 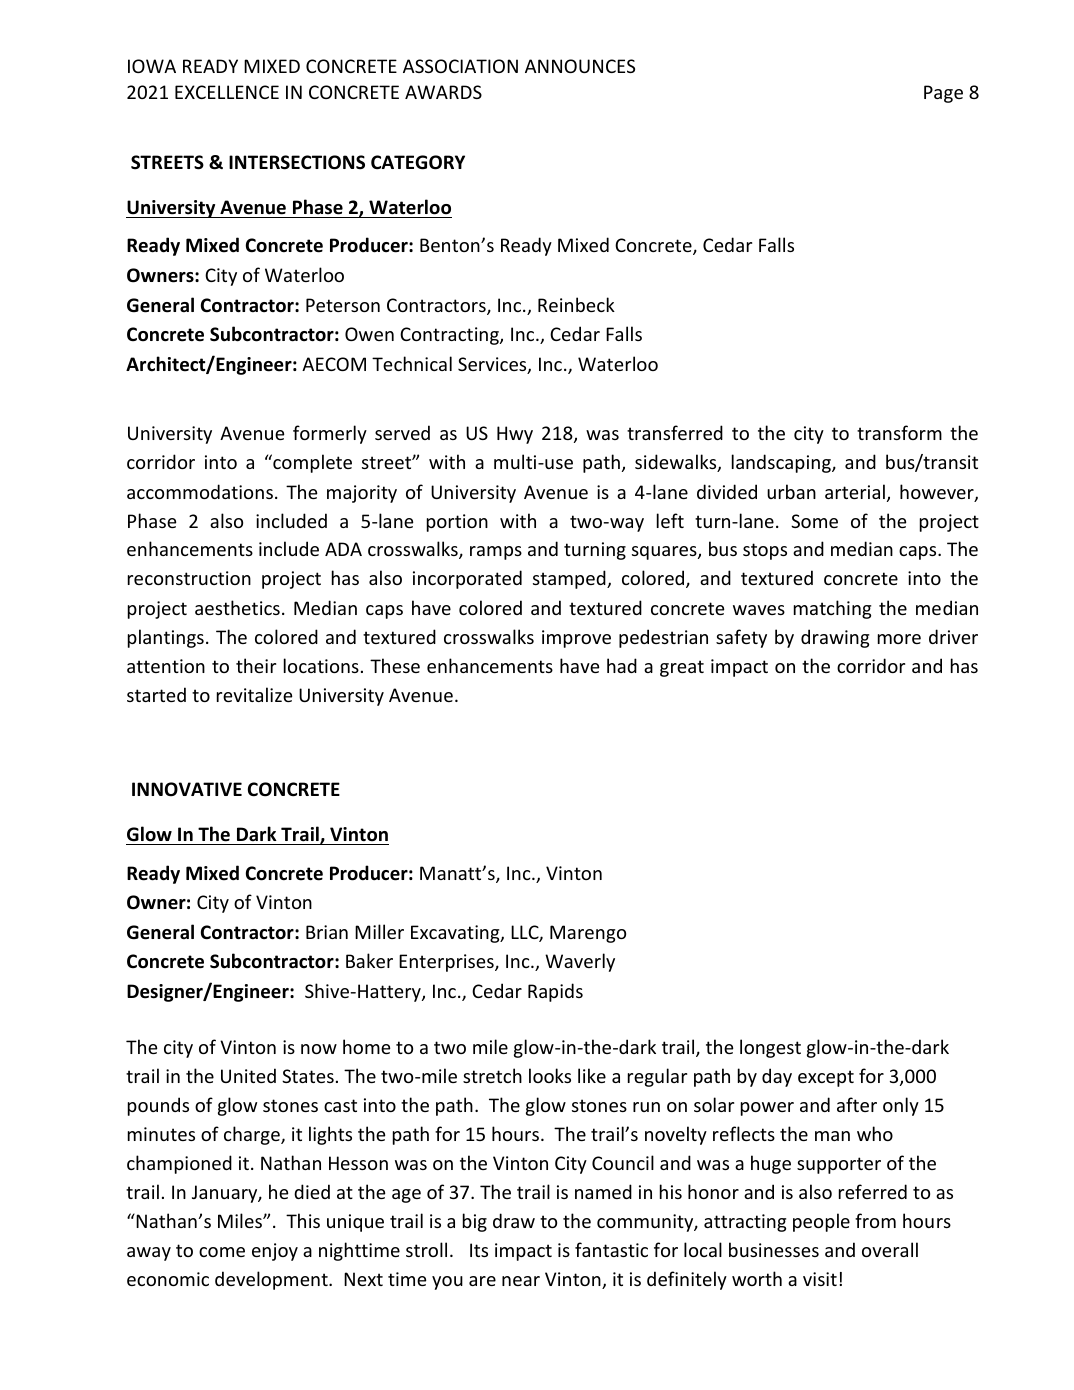 What do you see at coordinates (580, 66) in the page?
I see `ANNOUNCES` at bounding box center [580, 66].
